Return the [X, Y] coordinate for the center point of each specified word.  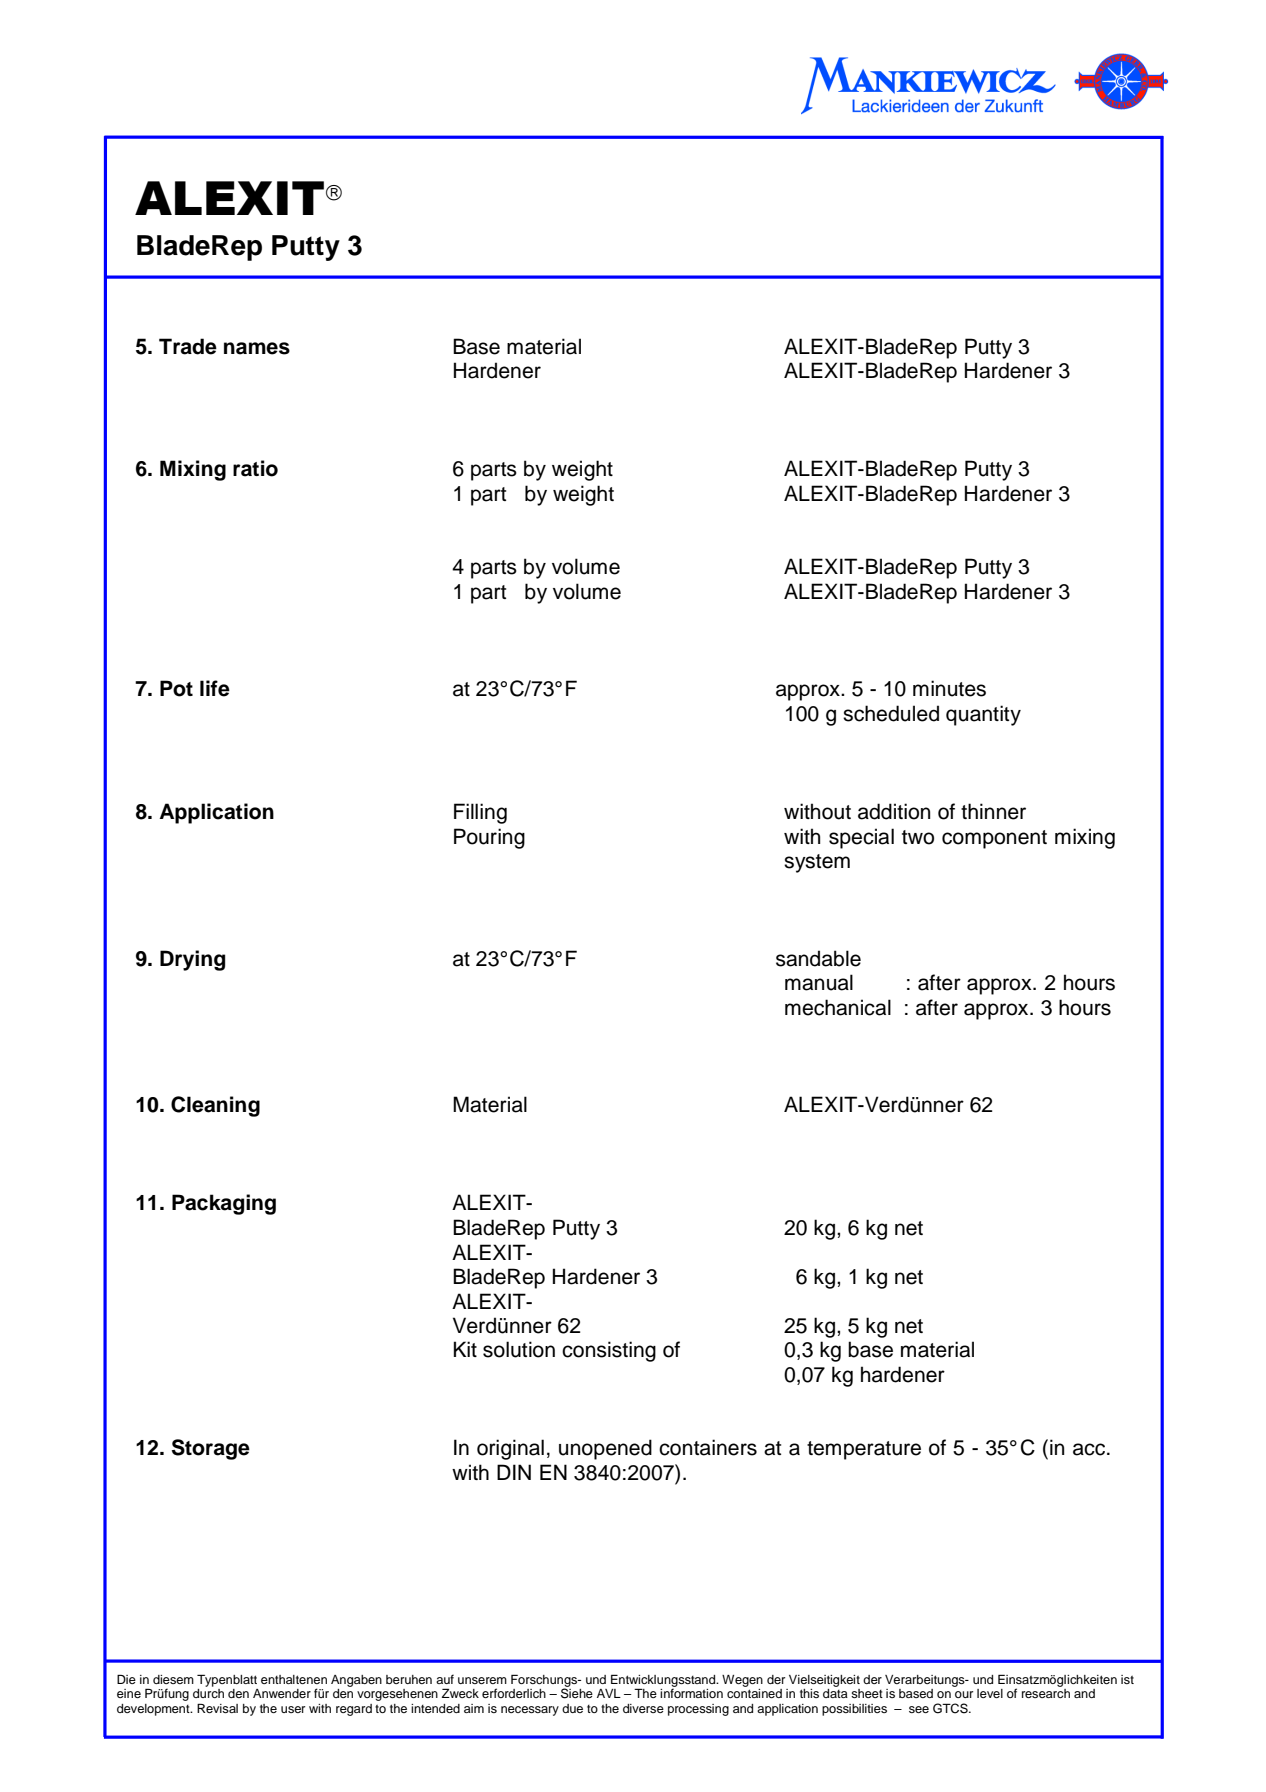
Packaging [224, 1204]
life [215, 688]
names [257, 348]
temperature [864, 1450]
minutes [949, 688]
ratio [255, 468]
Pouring [489, 838]
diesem [173, 1679]
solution [519, 1349]
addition [894, 811]
